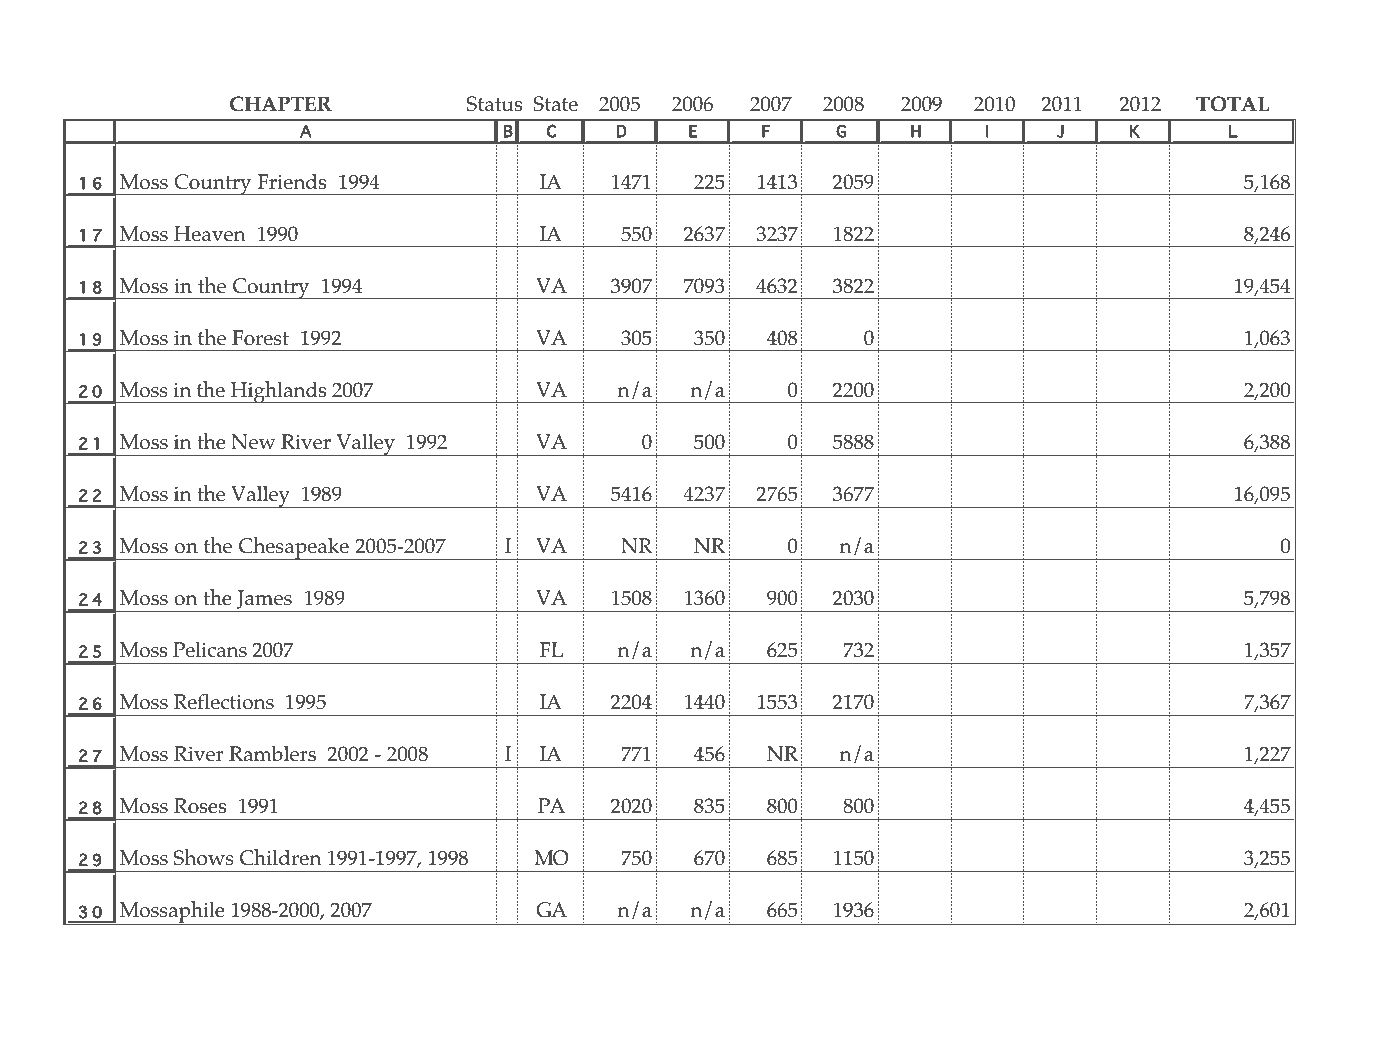 The width and height of the image is (1374, 1062). Describe the element at coordinates (555, 104) in the image. I see `State` at that location.
